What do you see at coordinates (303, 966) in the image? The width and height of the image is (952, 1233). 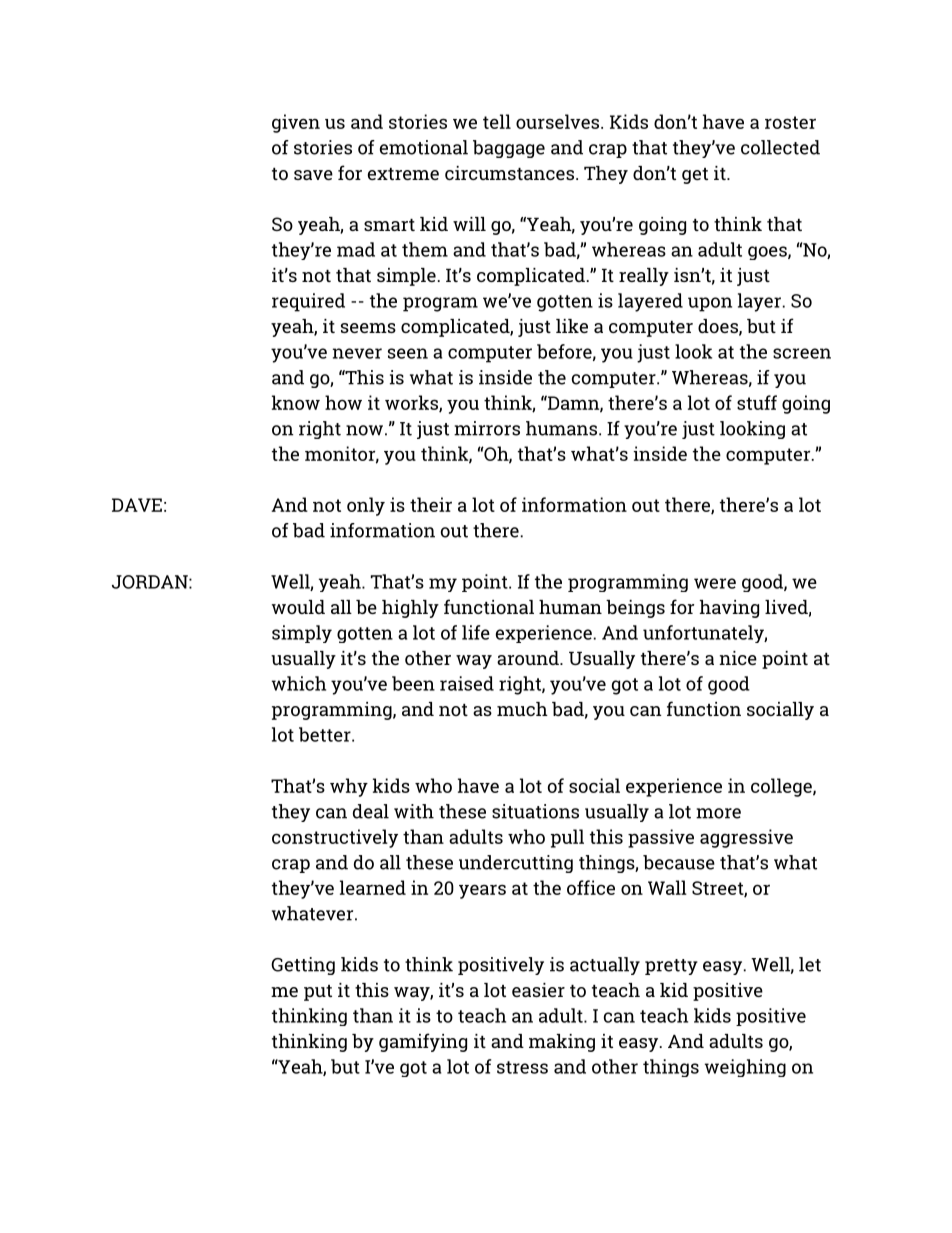 I see `Getting` at bounding box center [303, 966].
